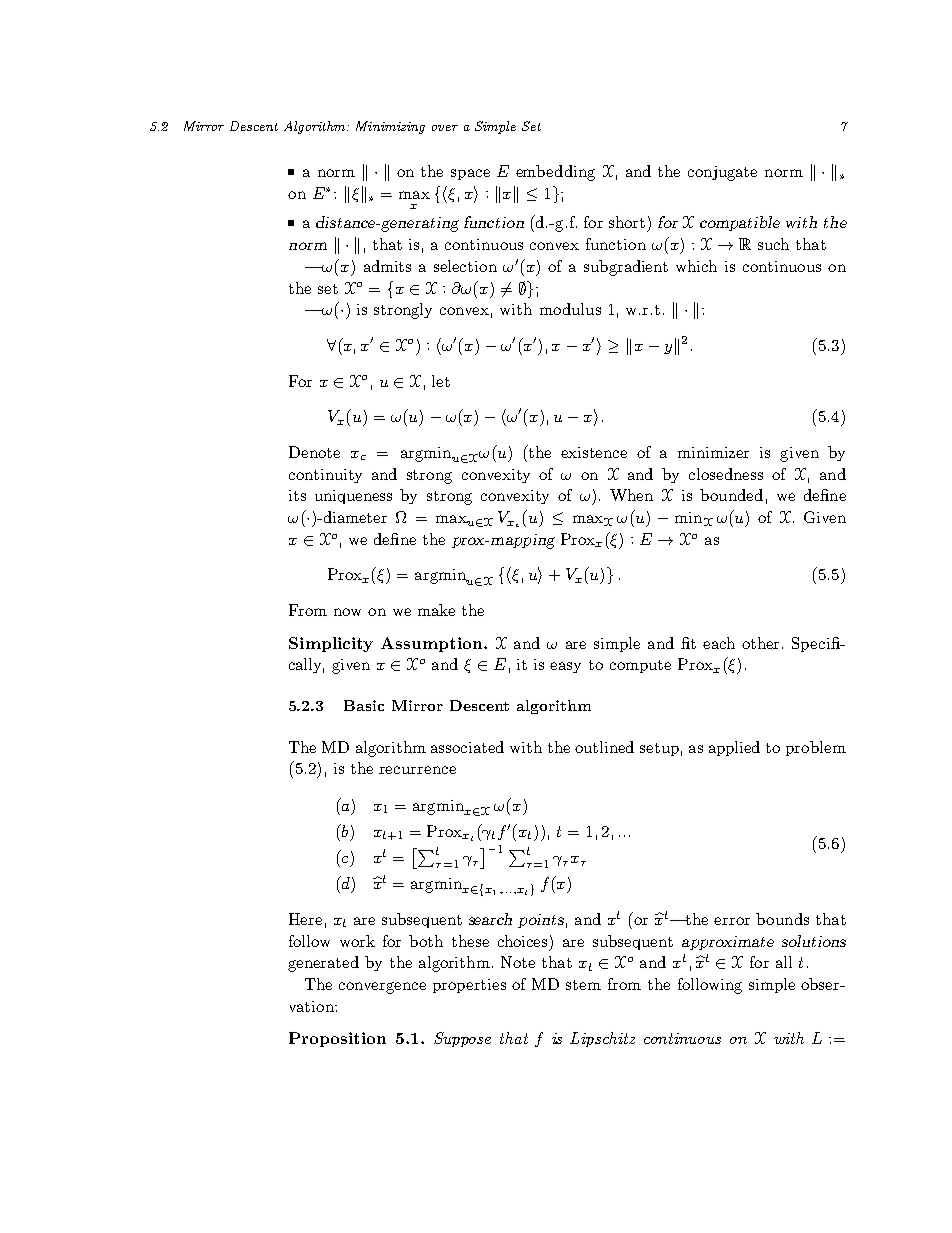 This image has height=1233, width=952. I want to click on conjugate, so click(722, 173).
